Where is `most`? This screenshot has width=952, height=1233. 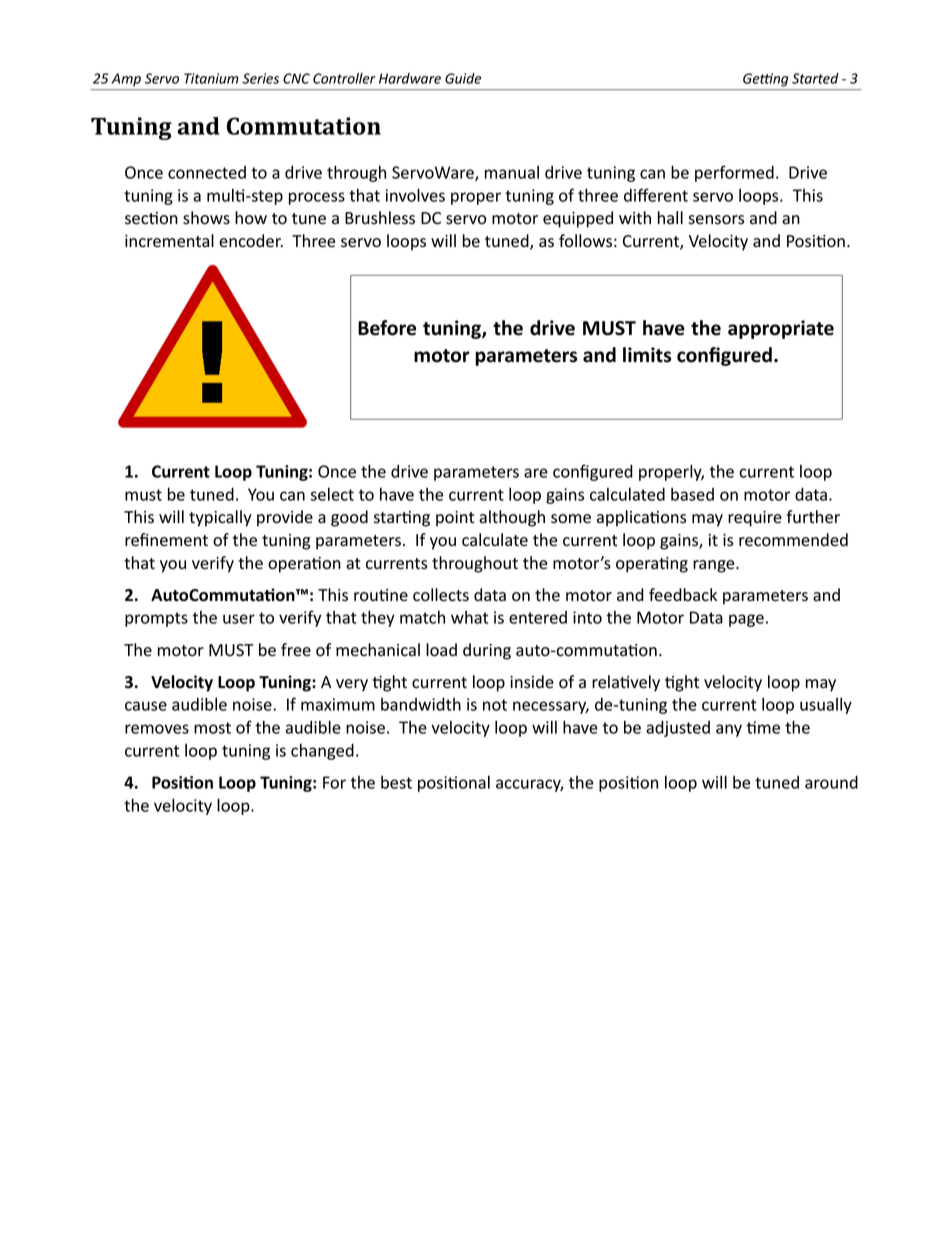
most is located at coordinates (212, 728).
